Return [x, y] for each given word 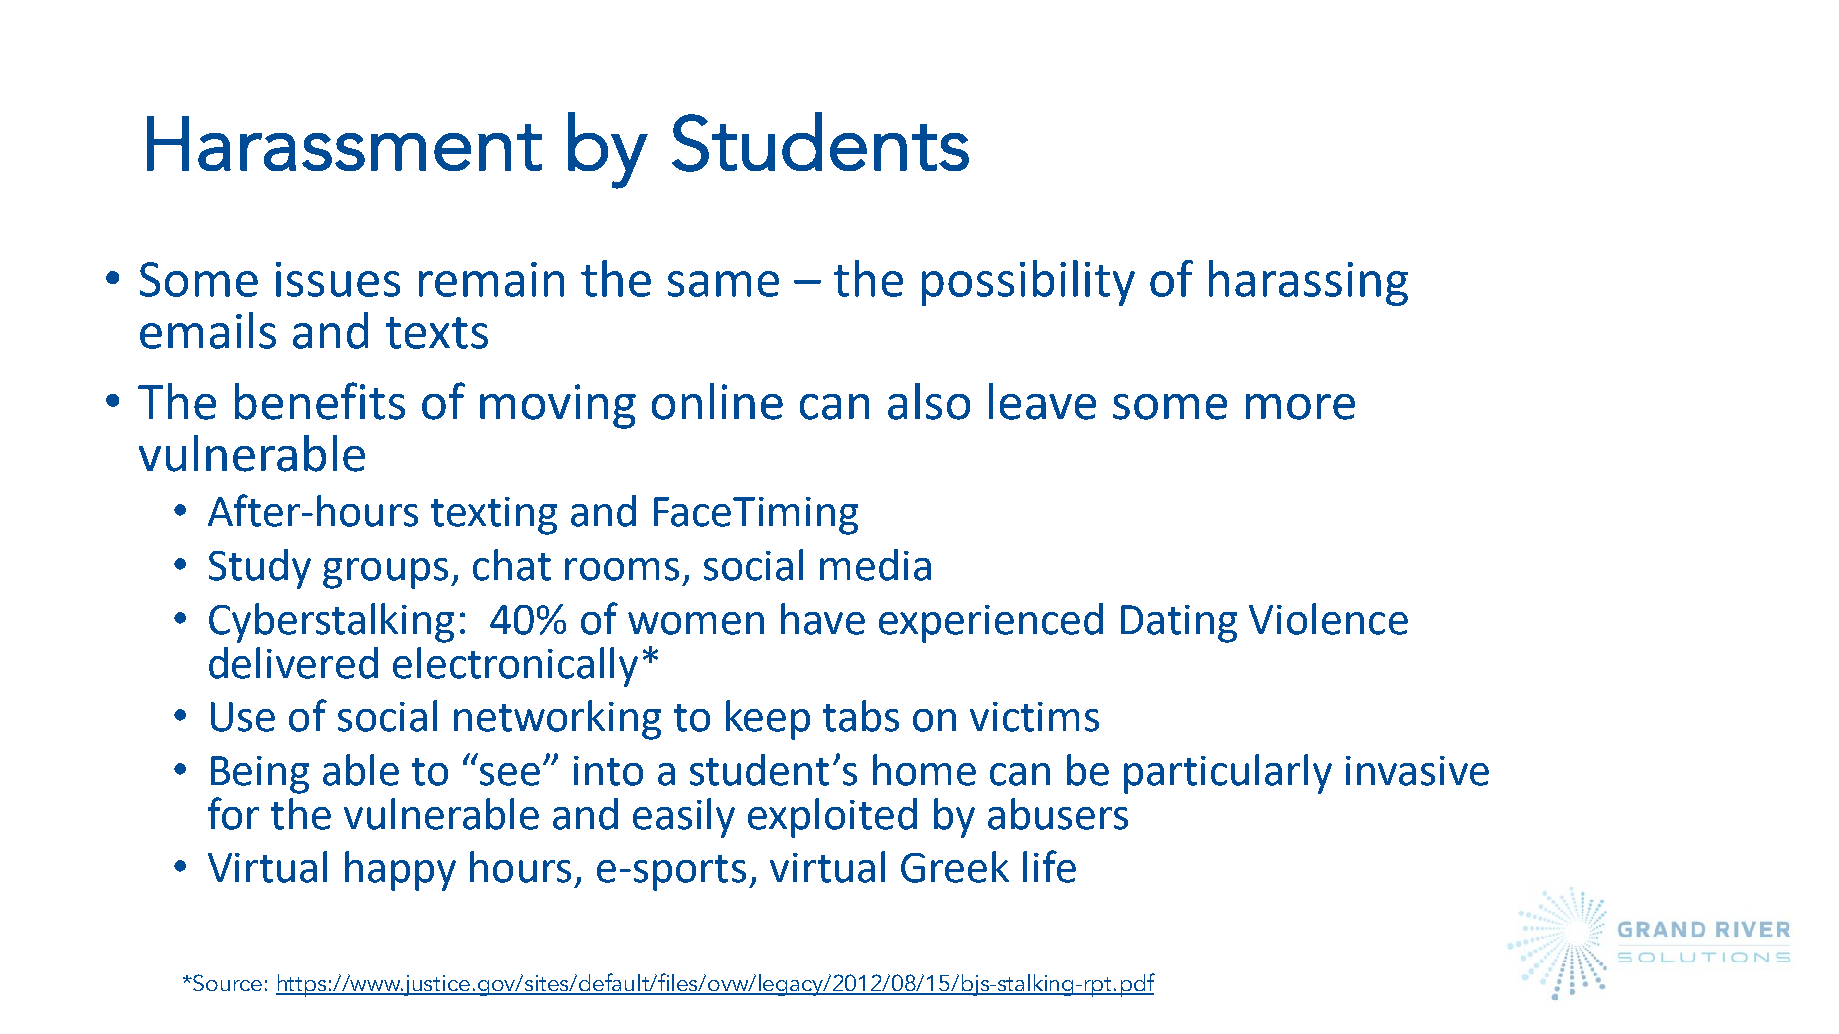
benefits [320, 401]
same [723, 284]
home [924, 770]
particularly [1228, 774]
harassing [1308, 283]
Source [226, 982]
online [717, 401]
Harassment [344, 143]
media [875, 565]
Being [260, 775]
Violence [1328, 619]
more [1300, 407]
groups [385, 573]
